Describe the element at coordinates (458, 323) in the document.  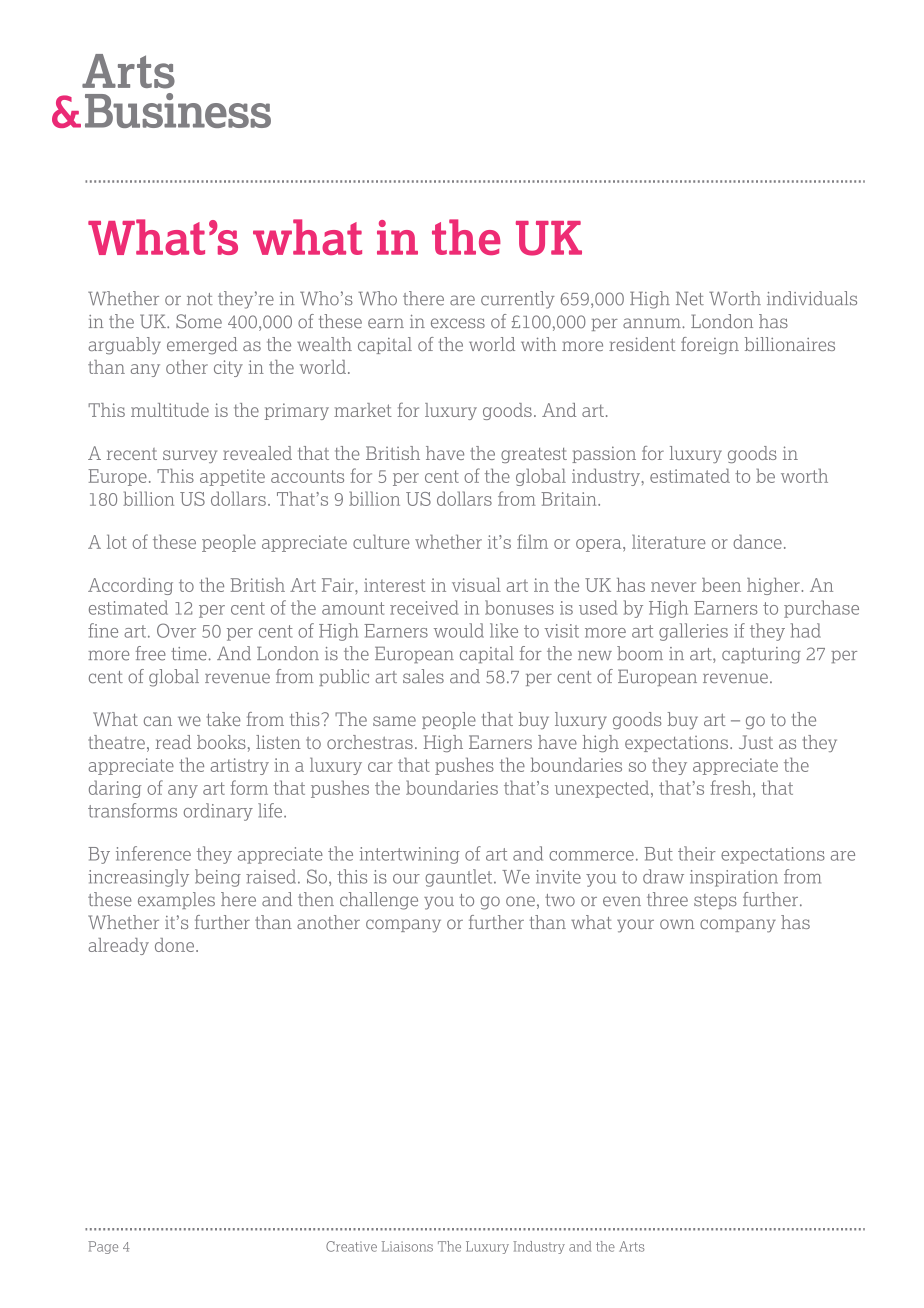
I see `excess` at that location.
